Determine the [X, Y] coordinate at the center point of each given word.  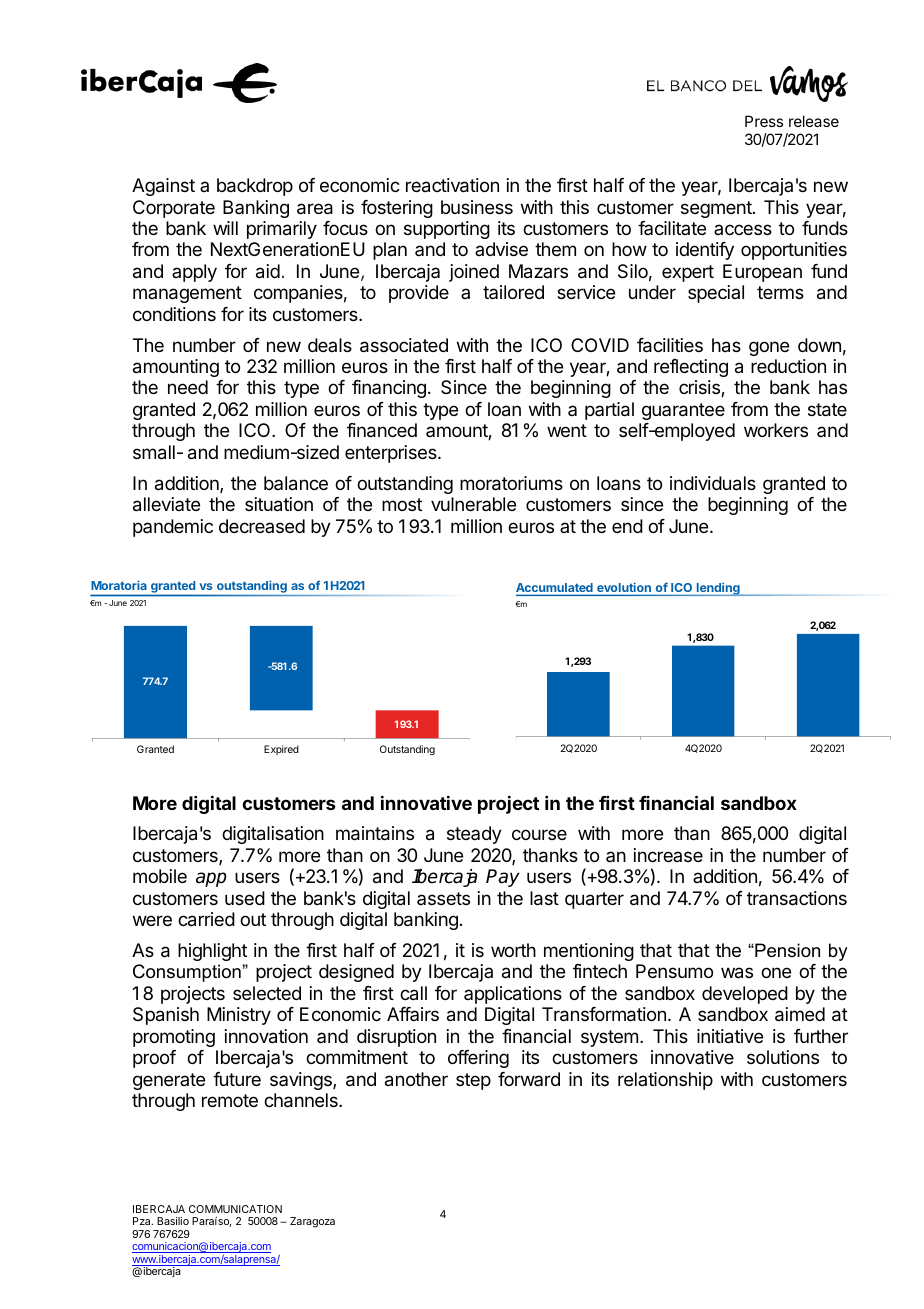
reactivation [452, 185]
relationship [665, 1081]
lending [718, 589]
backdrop [255, 187]
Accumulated [555, 589]
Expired [281, 750]
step [473, 1081]
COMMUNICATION [235, 1209]
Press [764, 121]
